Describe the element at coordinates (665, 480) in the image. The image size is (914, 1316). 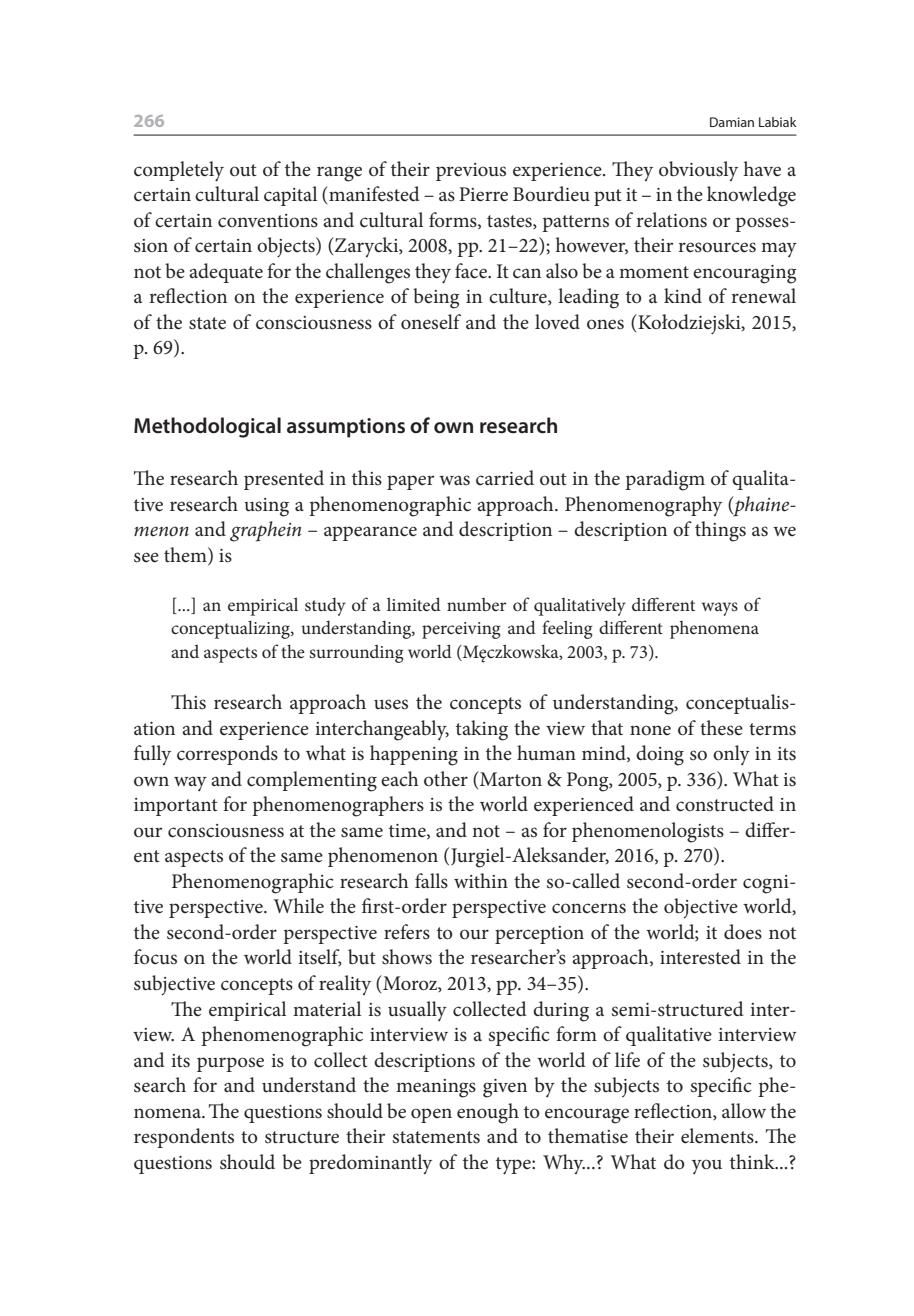
I see `paradigm` at that location.
